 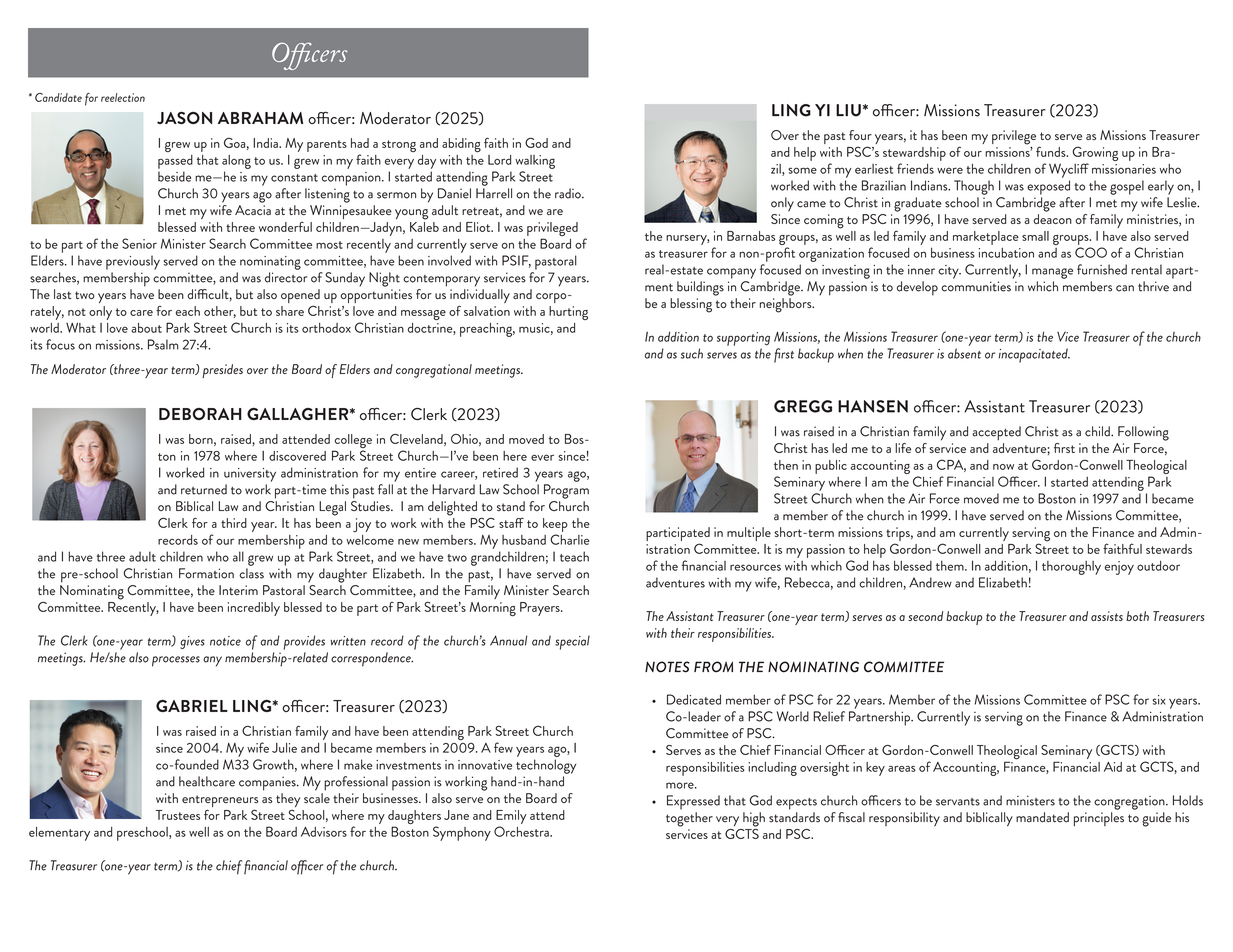 I want to click on JASON, so click(x=184, y=118).
